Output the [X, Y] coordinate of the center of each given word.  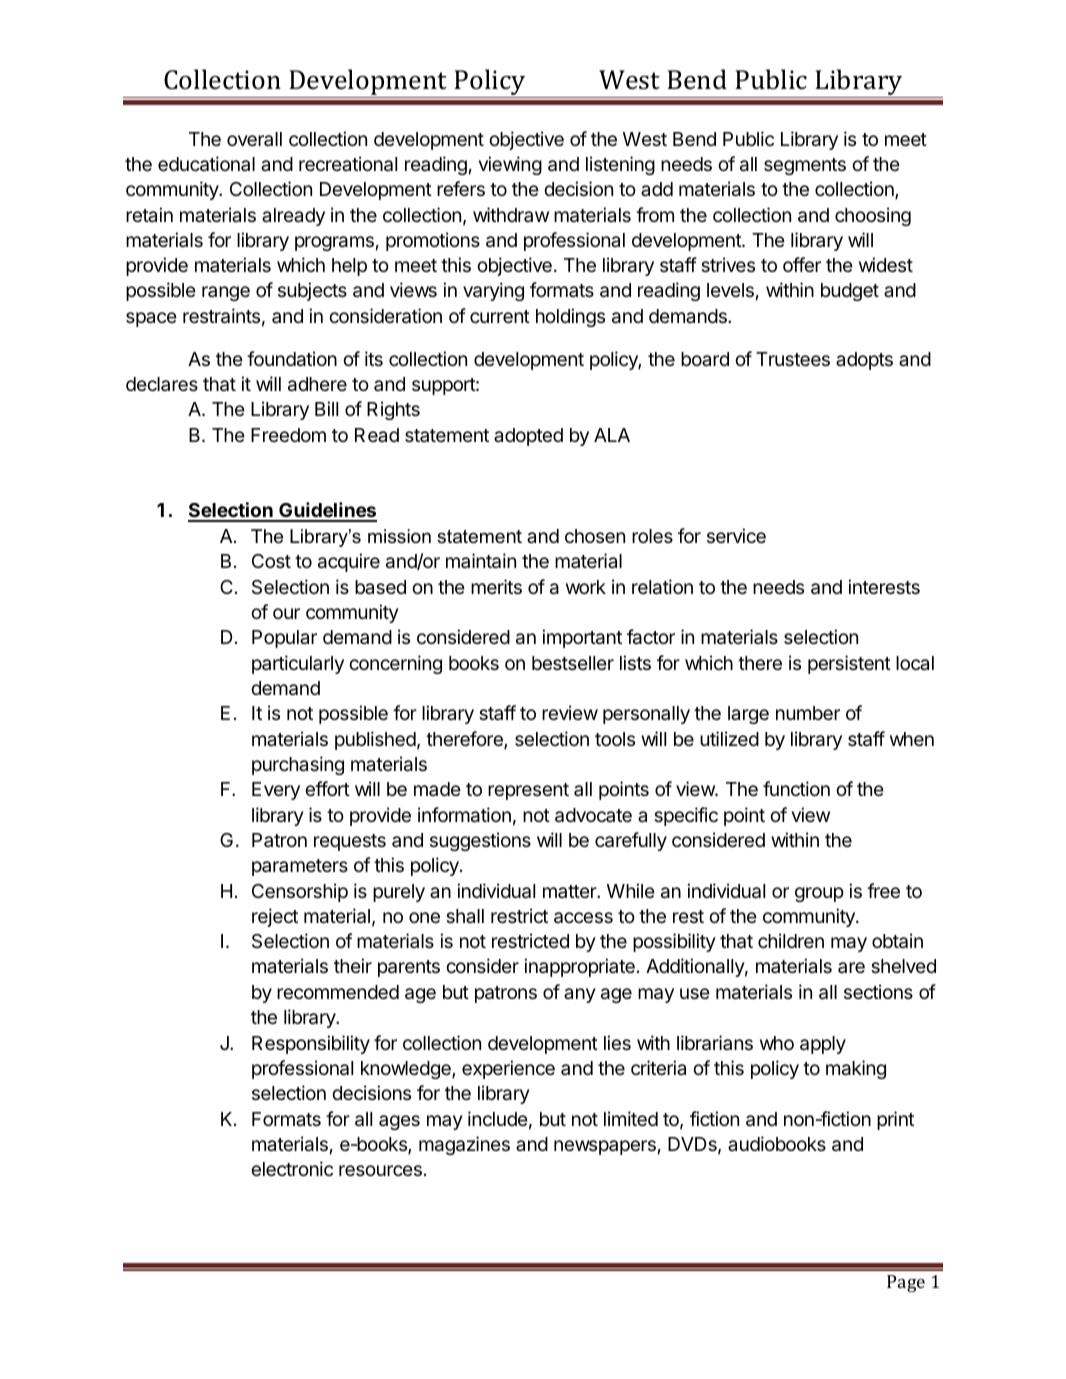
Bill [326, 408]
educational [206, 164]
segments [805, 166]
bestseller [573, 663]
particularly [298, 664]
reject [275, 917]
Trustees [793, 359]
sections [878, 991]
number [808, 713]
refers [461, 188]
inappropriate [579, 967]
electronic [292, 1168]
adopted [528, 437]
